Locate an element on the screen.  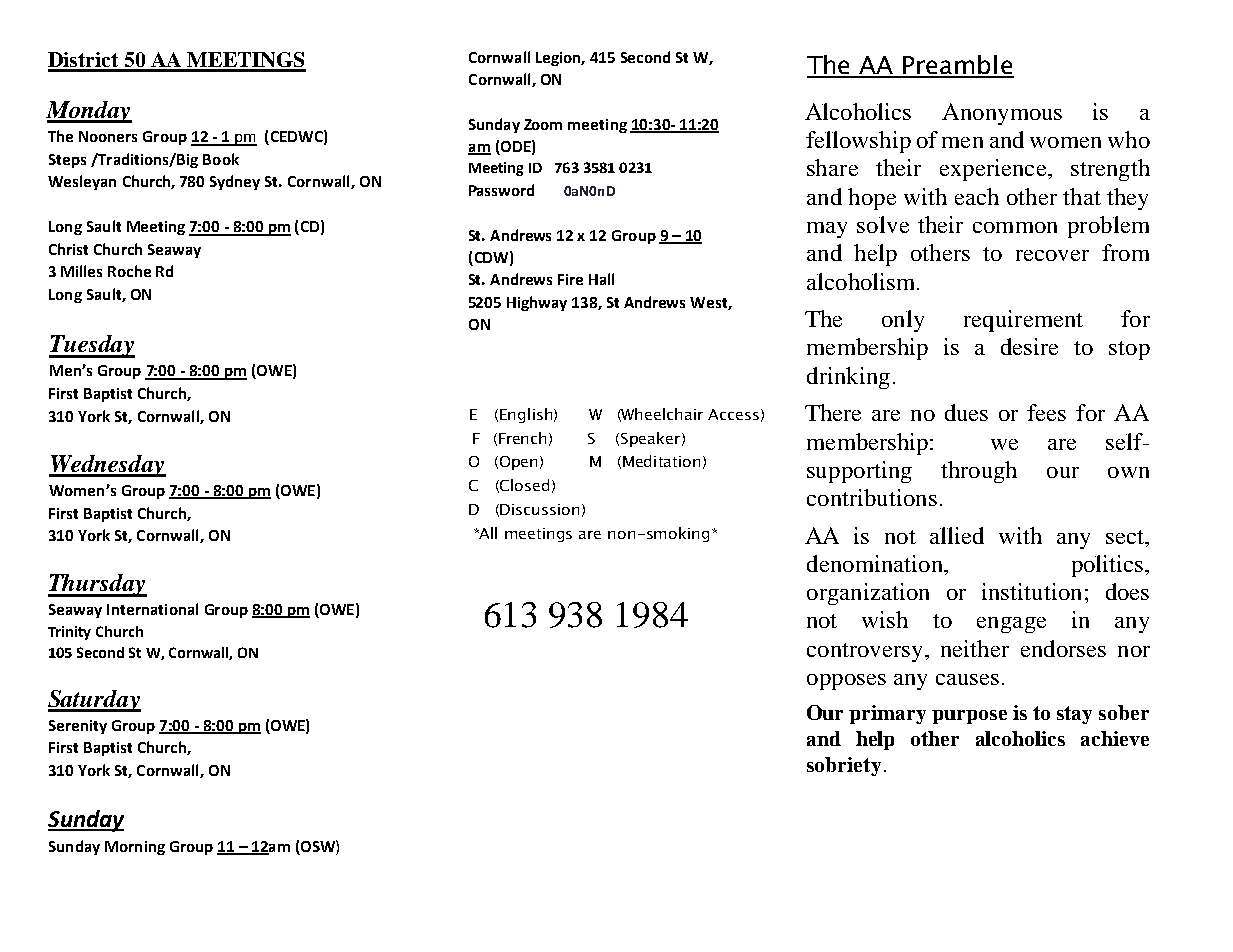
Discussion is located at coordinates (539, 509).
